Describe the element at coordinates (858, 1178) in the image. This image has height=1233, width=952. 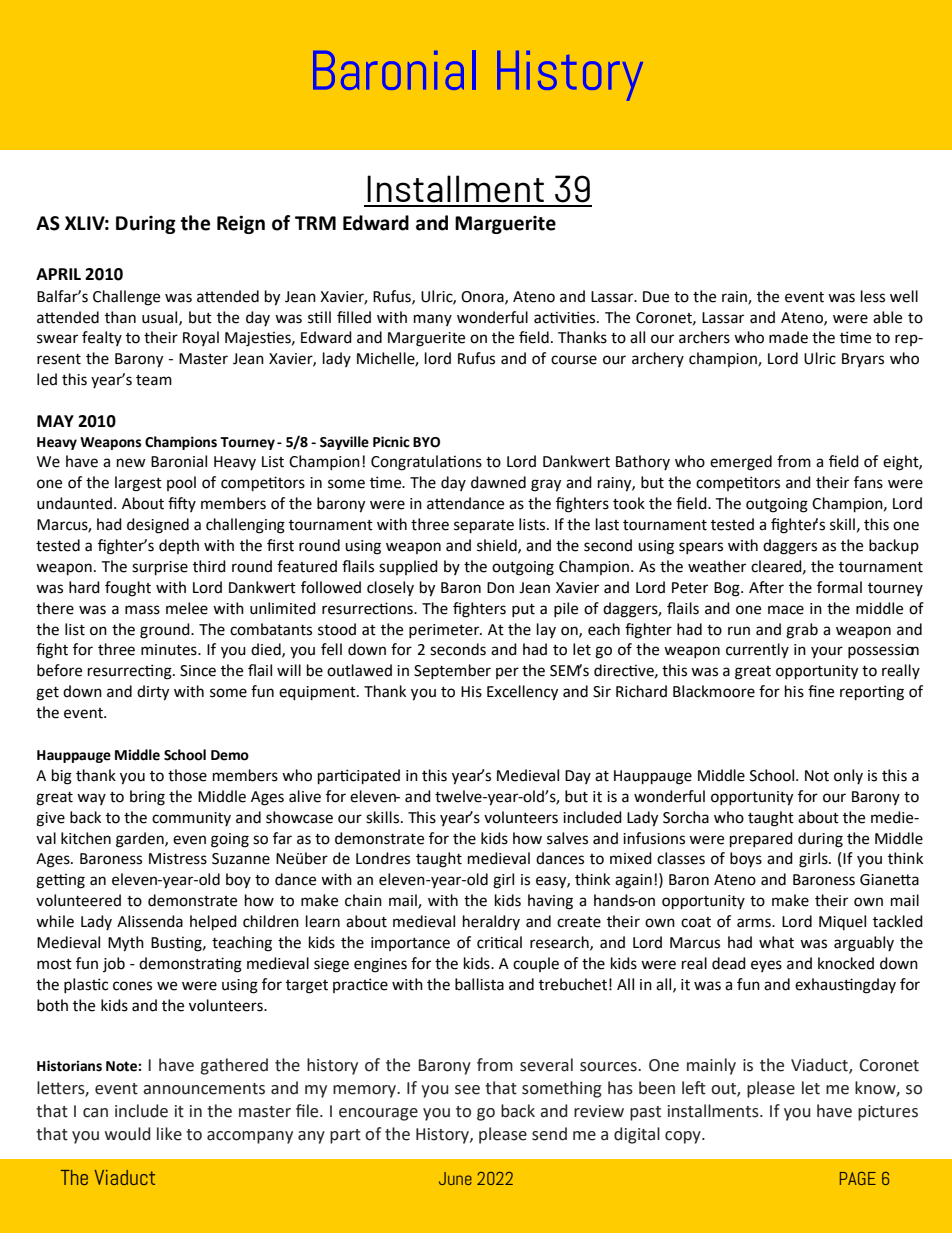
I see `PAGE` at that location.
